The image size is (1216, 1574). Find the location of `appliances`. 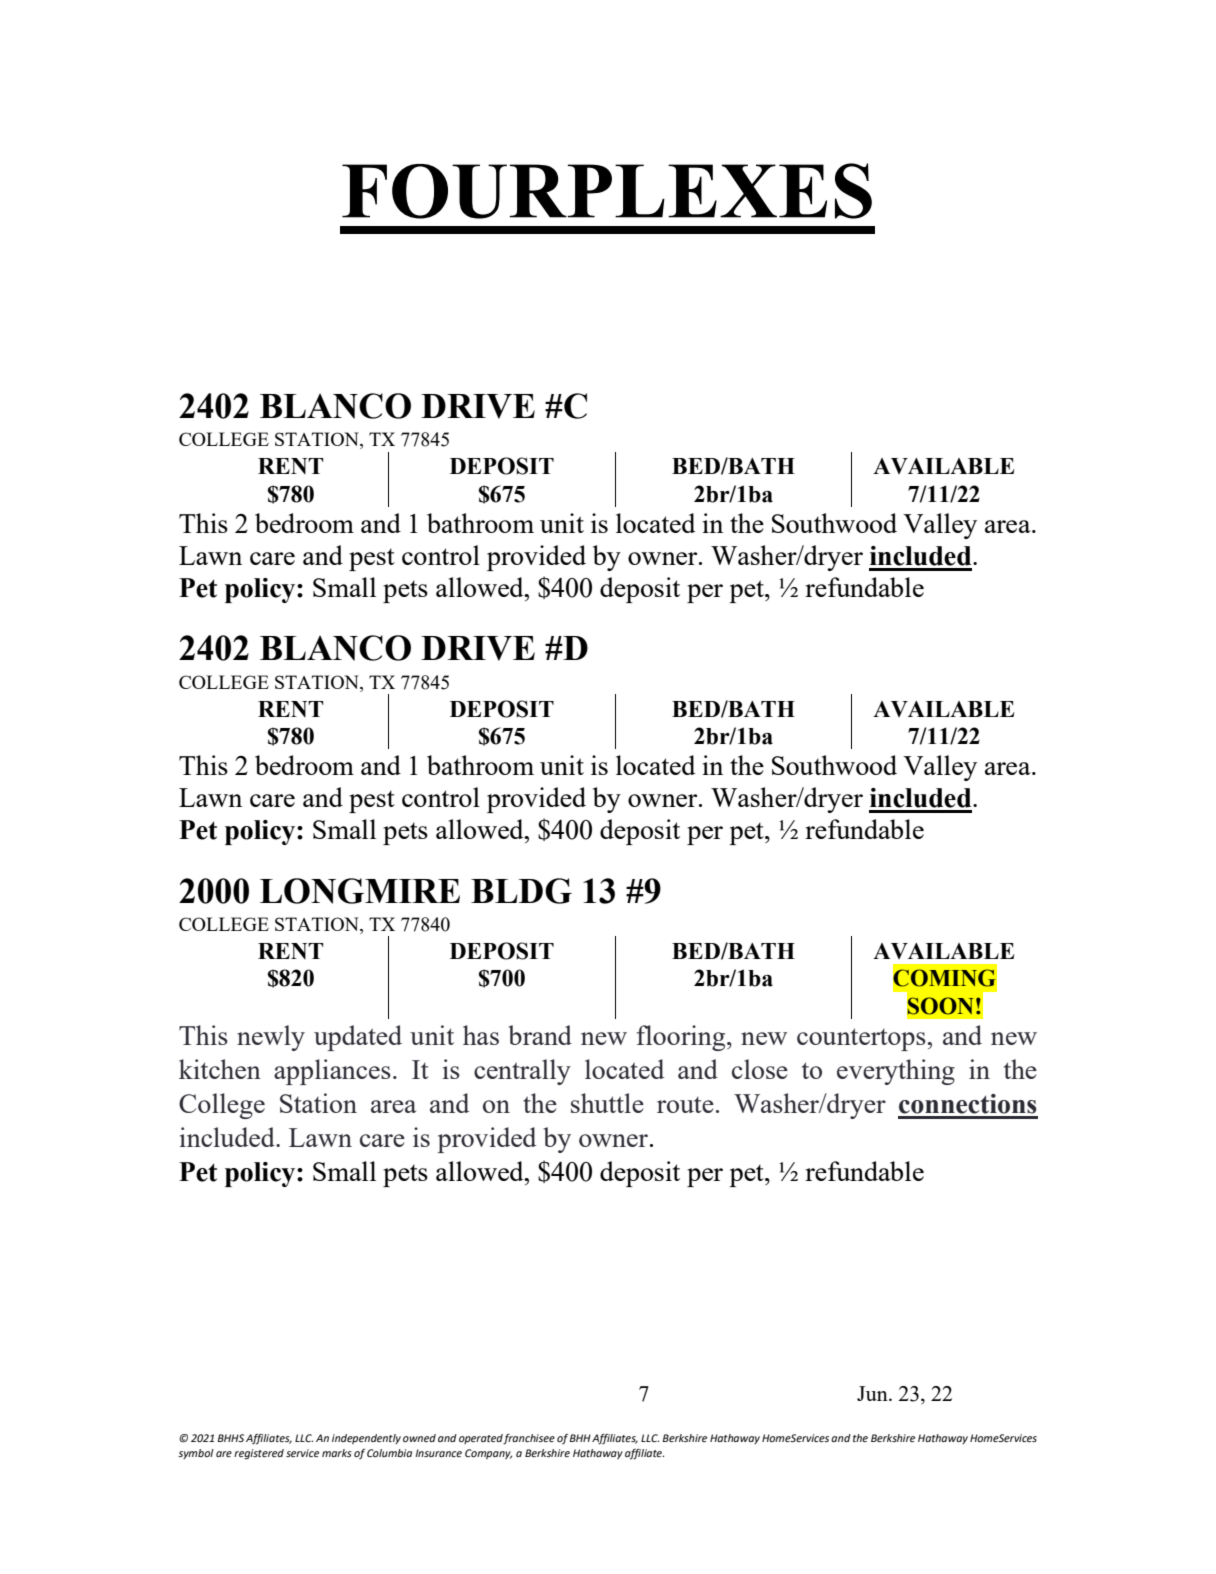

appliances is located at coordinates (332, 1072).
